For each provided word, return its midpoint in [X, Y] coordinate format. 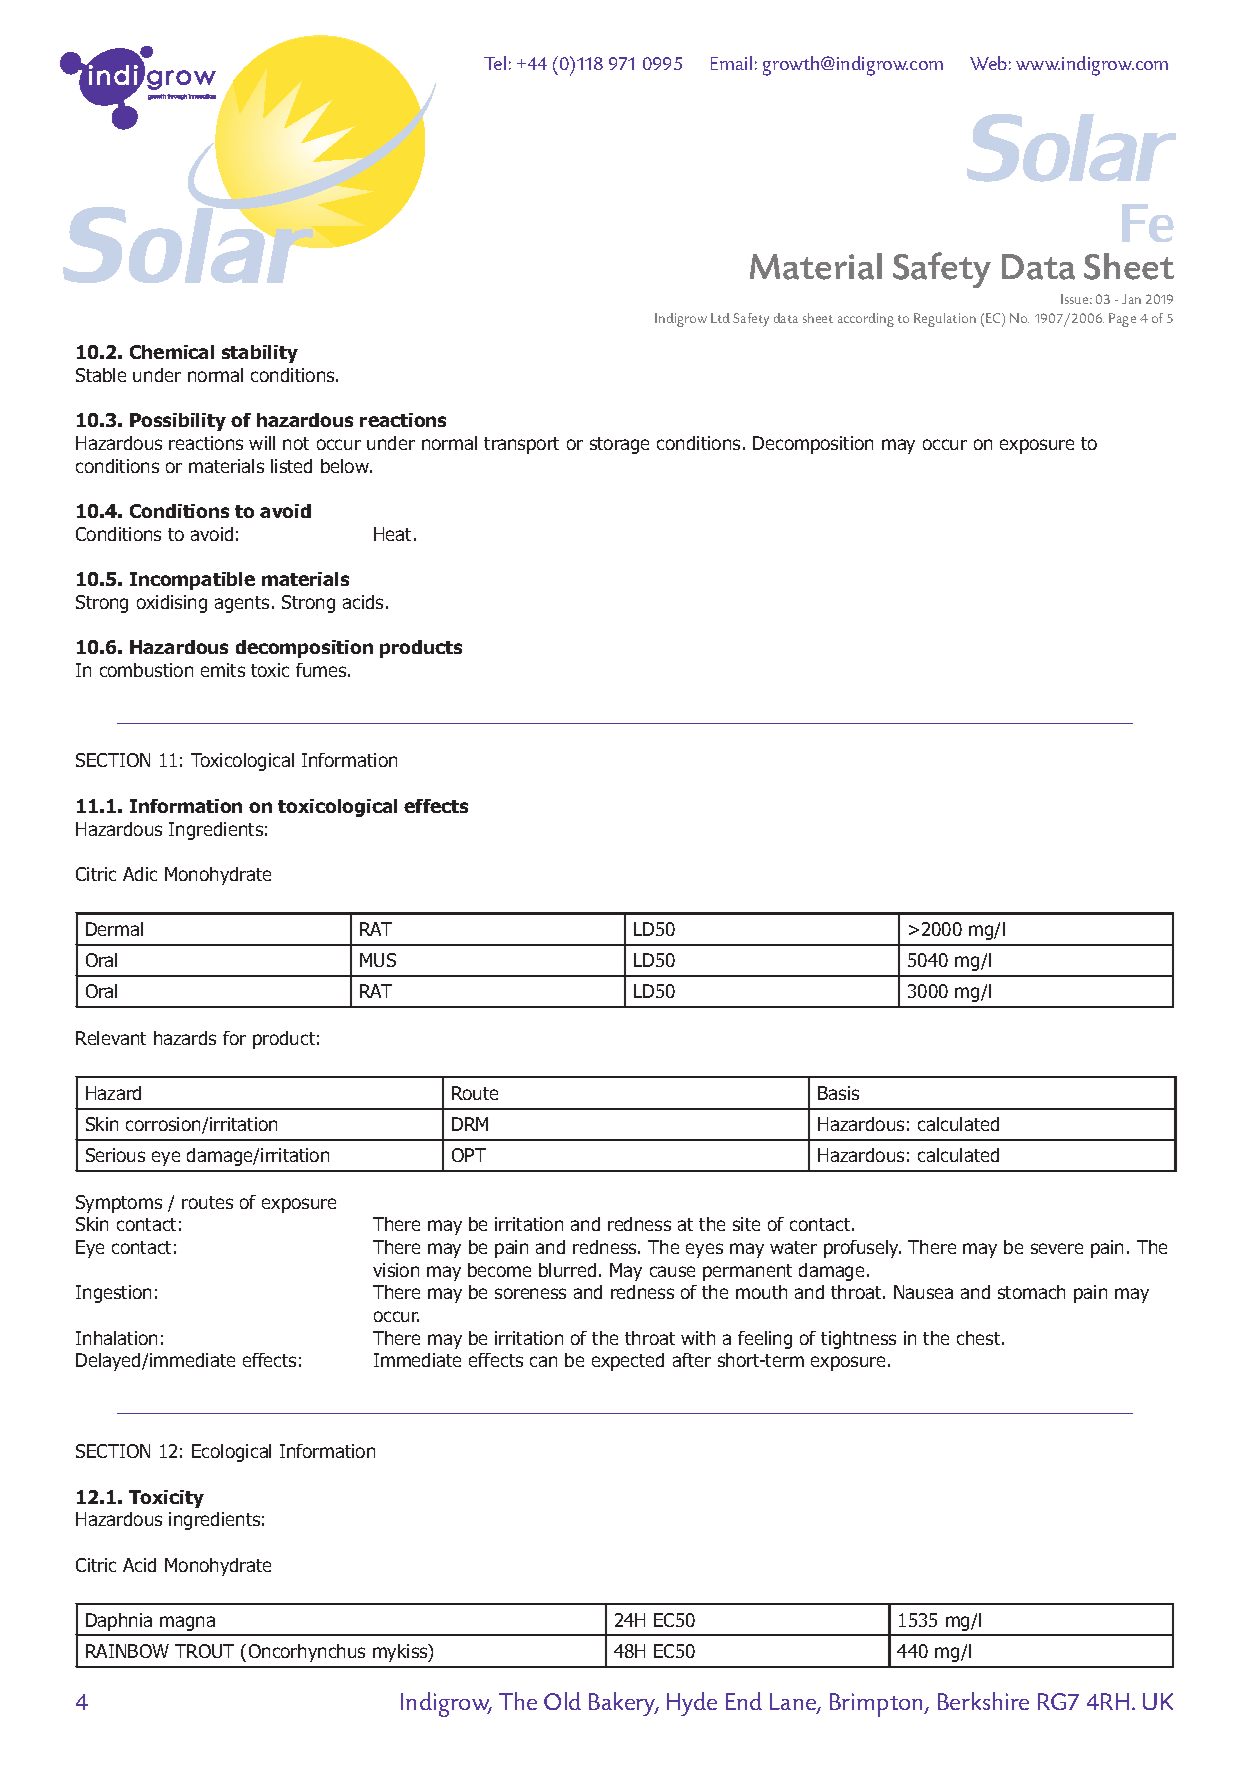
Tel [495, 63]
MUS [378, 960]
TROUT [204, 1651]
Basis [838, 1093]
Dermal [114, 929]
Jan [1131, 299]
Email [731, 63]
